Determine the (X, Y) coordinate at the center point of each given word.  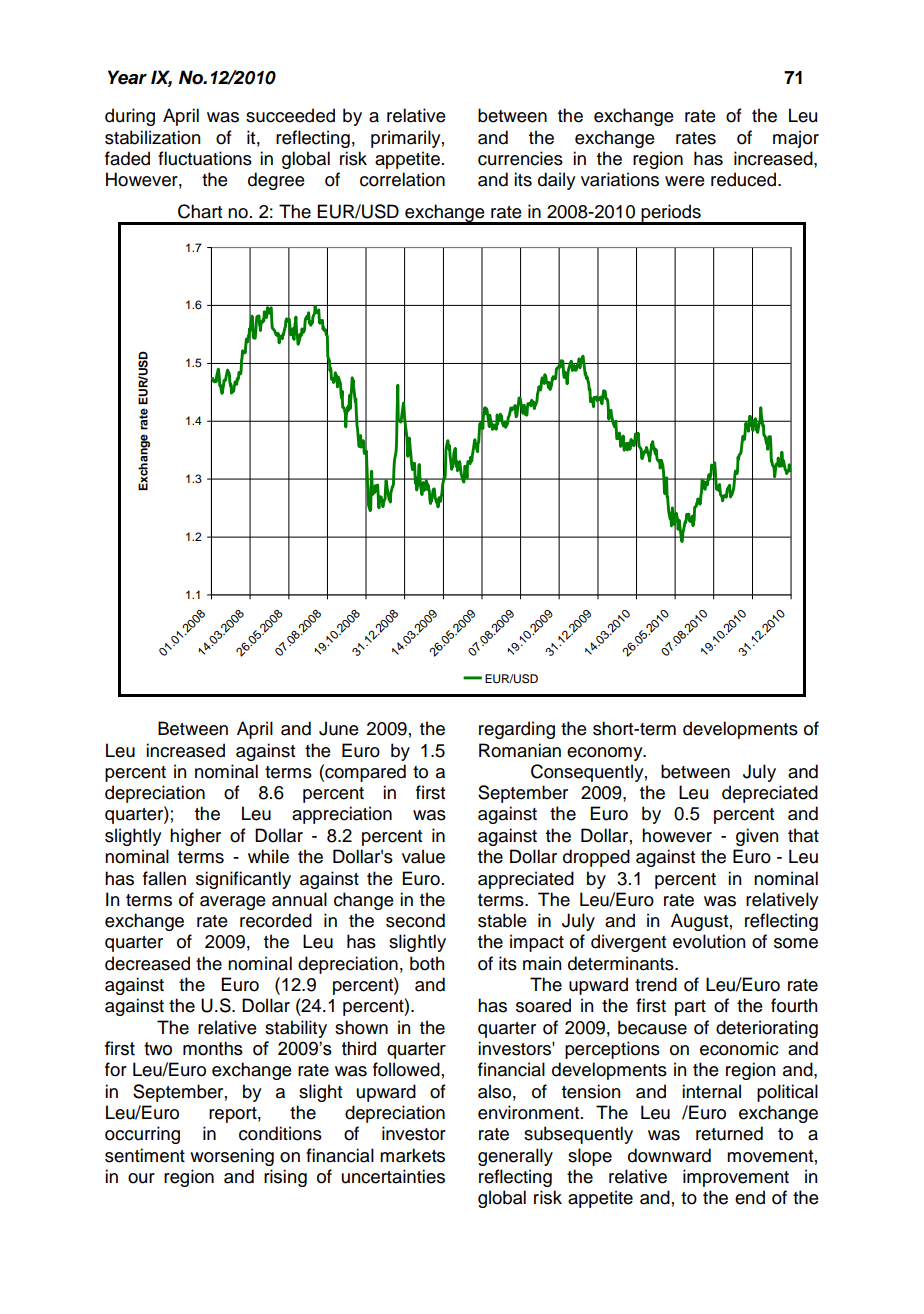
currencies (520, 158)
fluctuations (205, 158)
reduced (745, 179)
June (339, 728)
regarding (517, 730)
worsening (232, 1157)
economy (606, 754)
